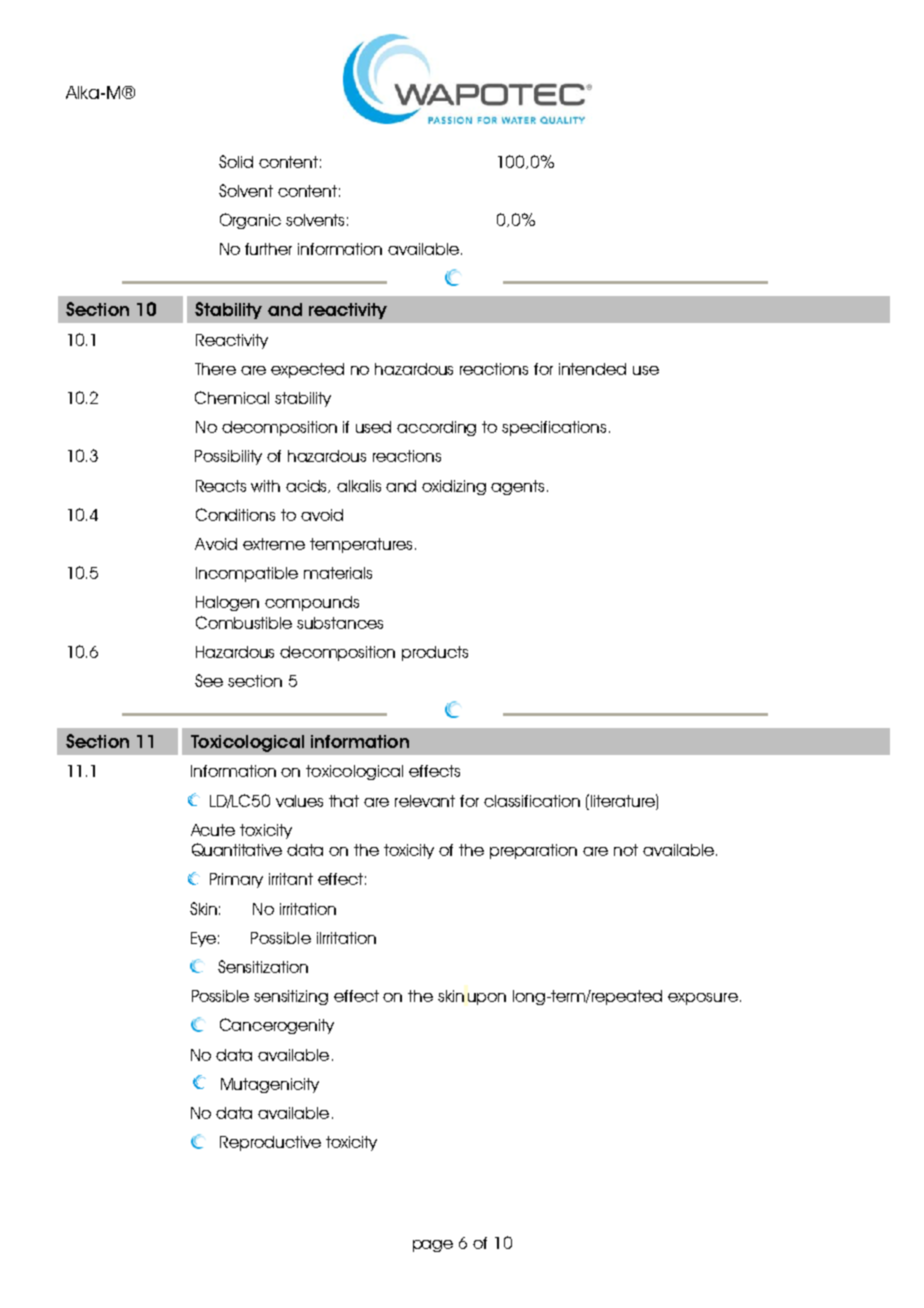 The image size is (924, 1308). I want to click on exposure, so click(703, 999).
